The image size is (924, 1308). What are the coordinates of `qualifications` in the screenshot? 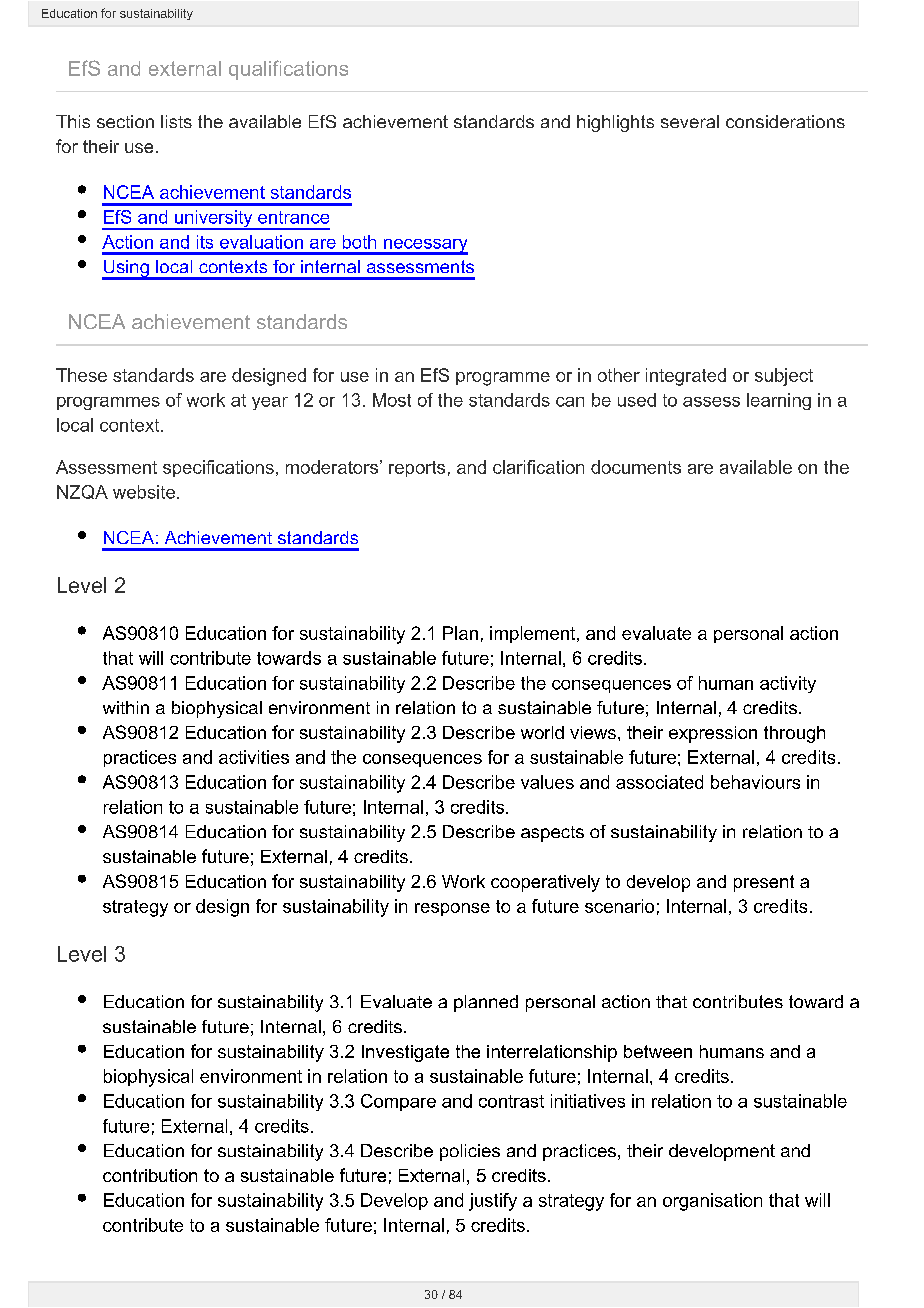 It's located at (288, 70).
